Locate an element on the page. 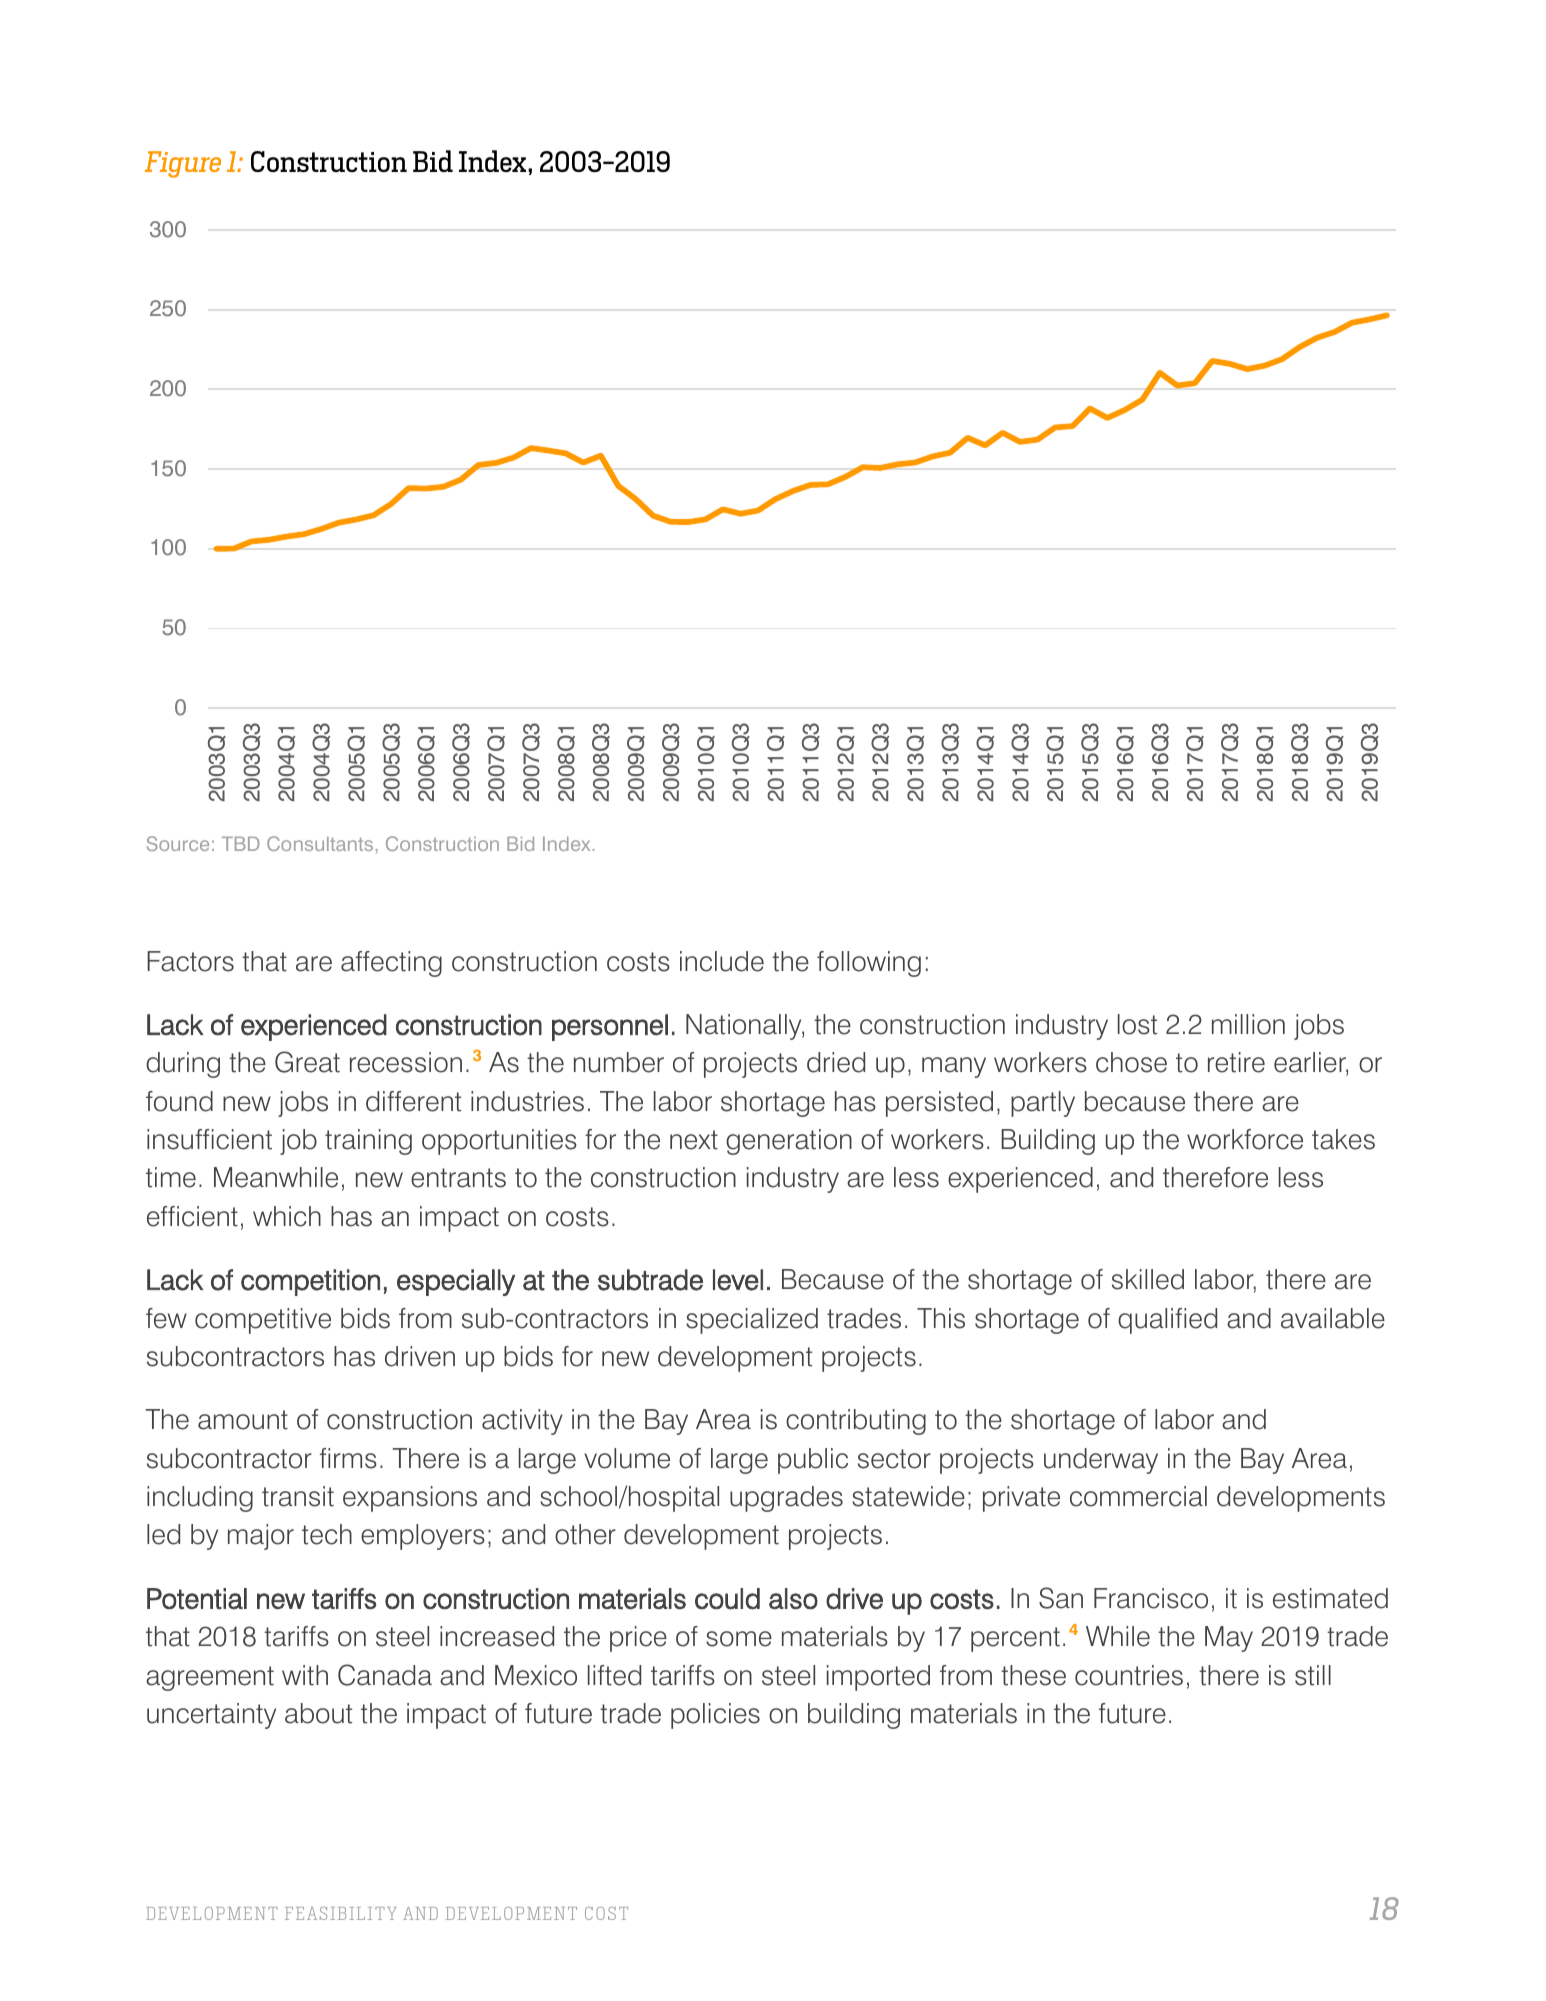  Figure is located at coordinates (183, 164).
